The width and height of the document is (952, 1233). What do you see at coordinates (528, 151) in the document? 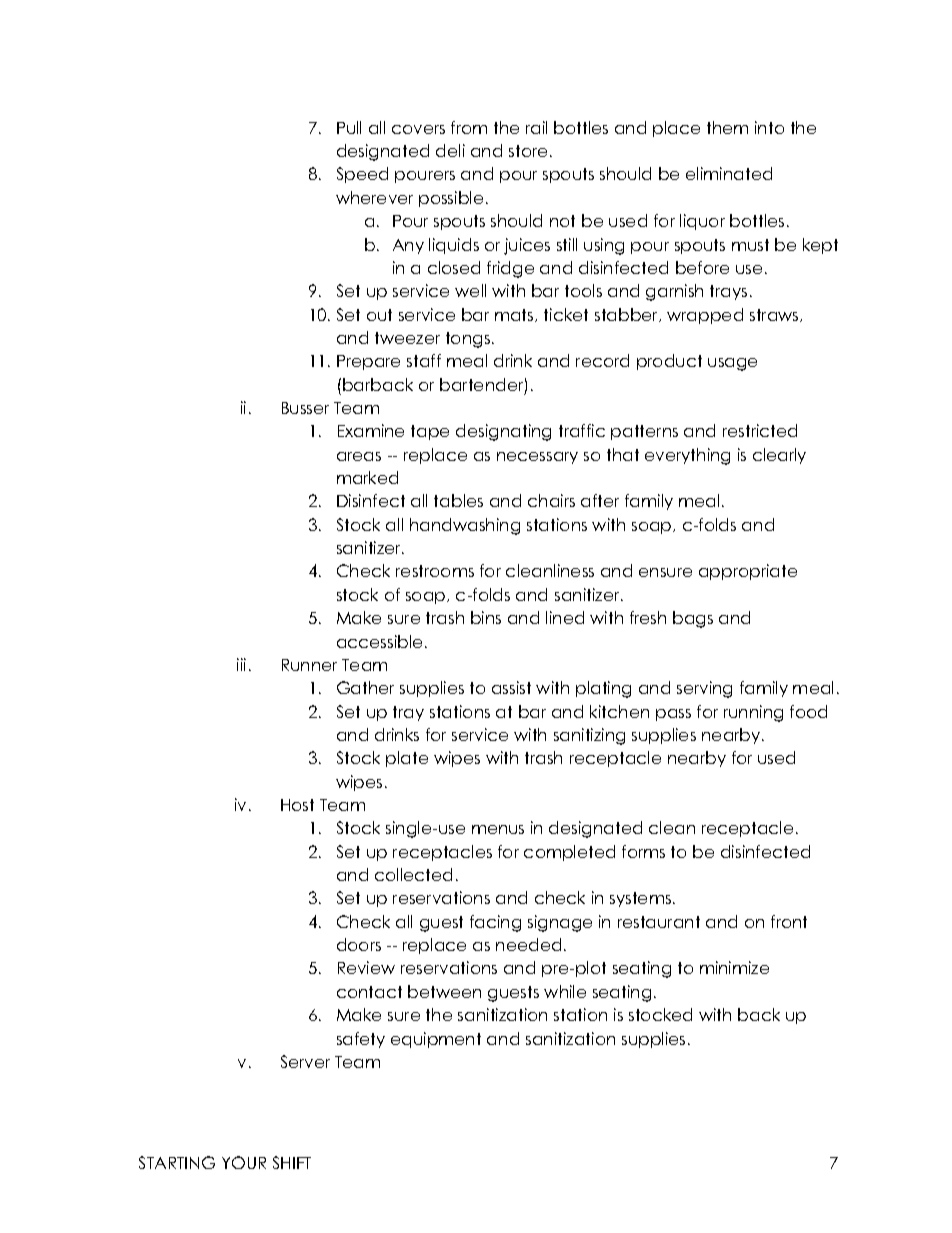
I see `store` at bounding box center [528, 151].
